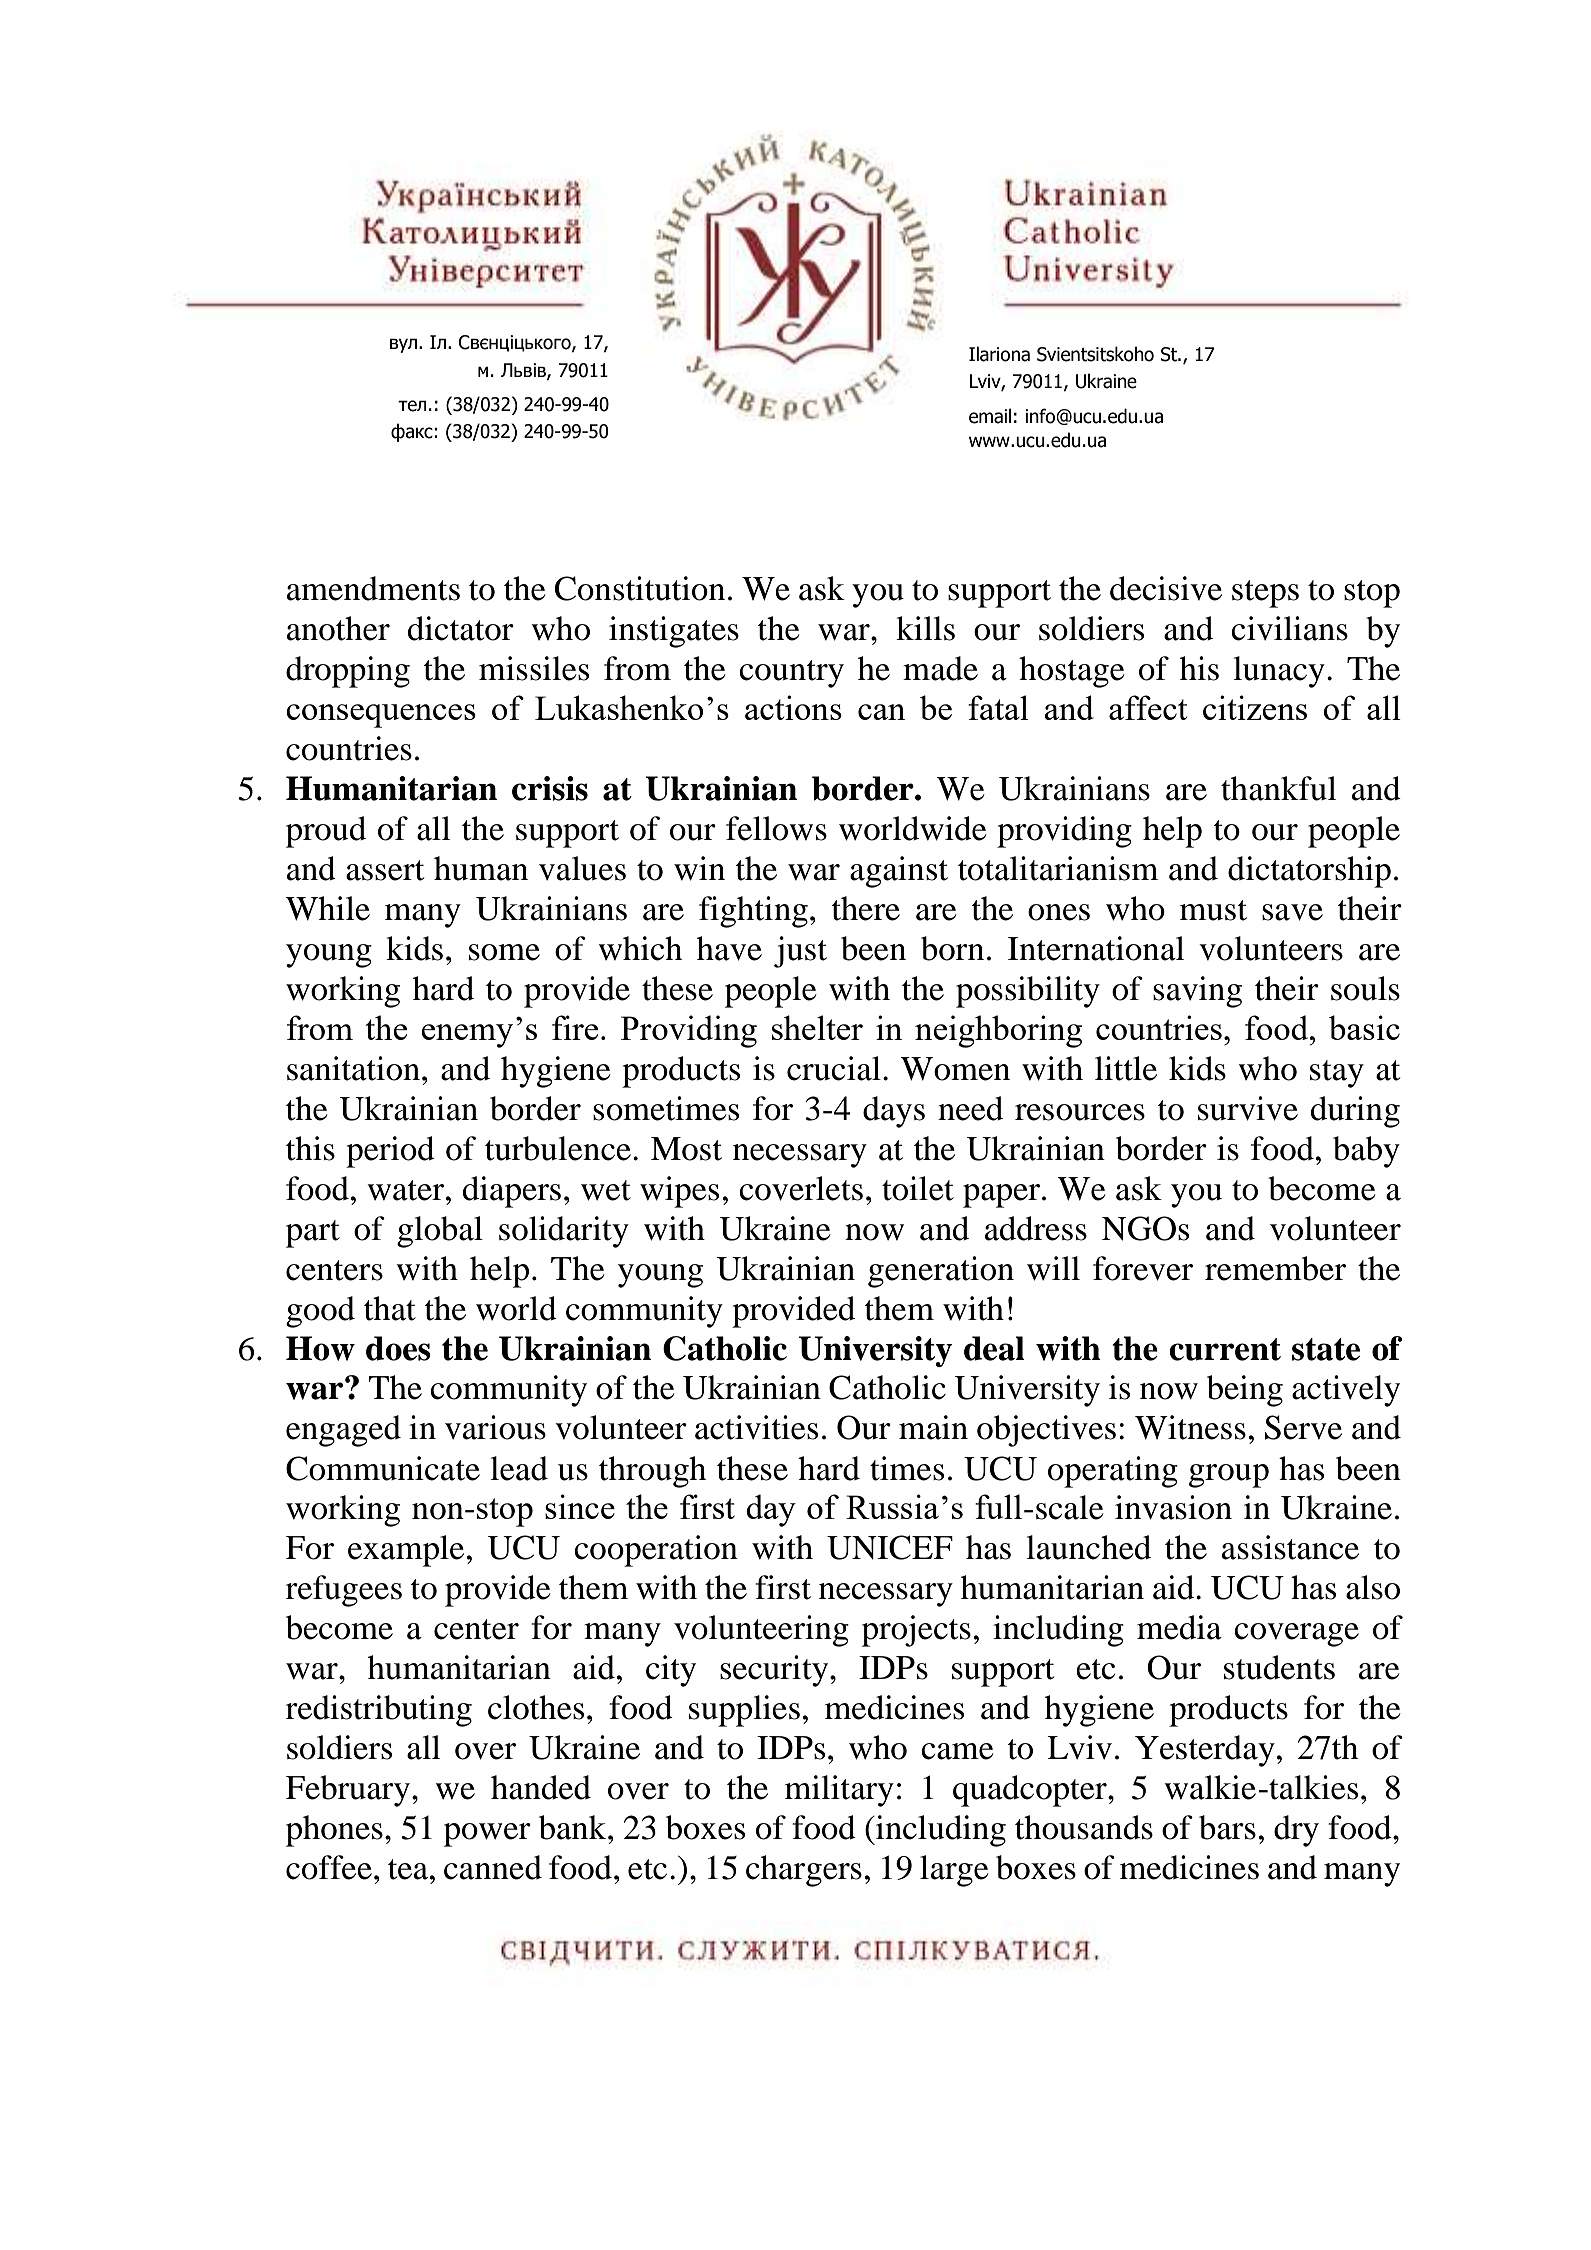 The image size is (1591, 2250). Describe the element at coordinates (373, 588) in the screenshot. I see `amendments` at that location.
